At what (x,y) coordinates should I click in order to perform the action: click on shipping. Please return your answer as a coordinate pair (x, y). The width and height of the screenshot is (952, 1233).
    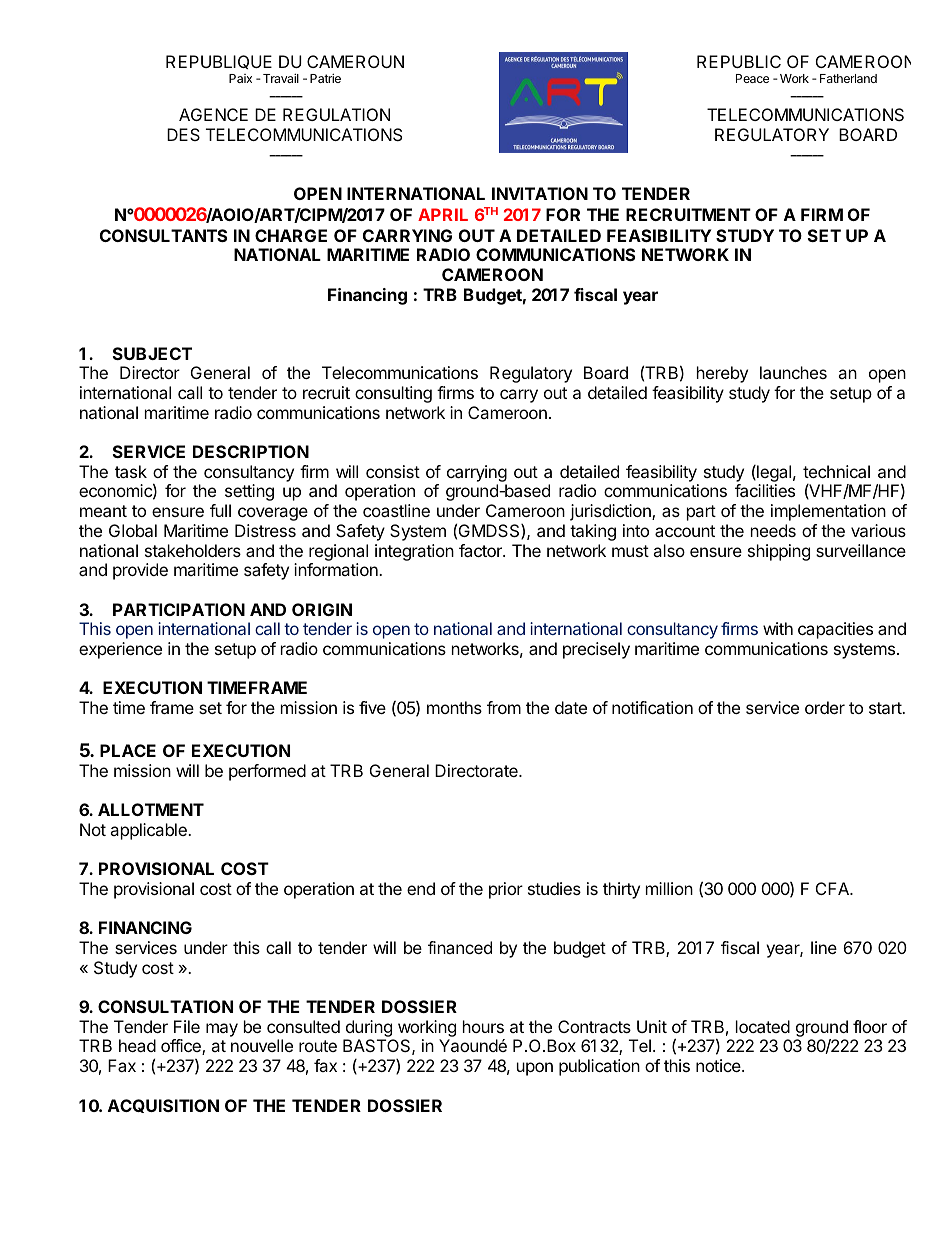
    Looking at the image, I should click on (779, 552).
